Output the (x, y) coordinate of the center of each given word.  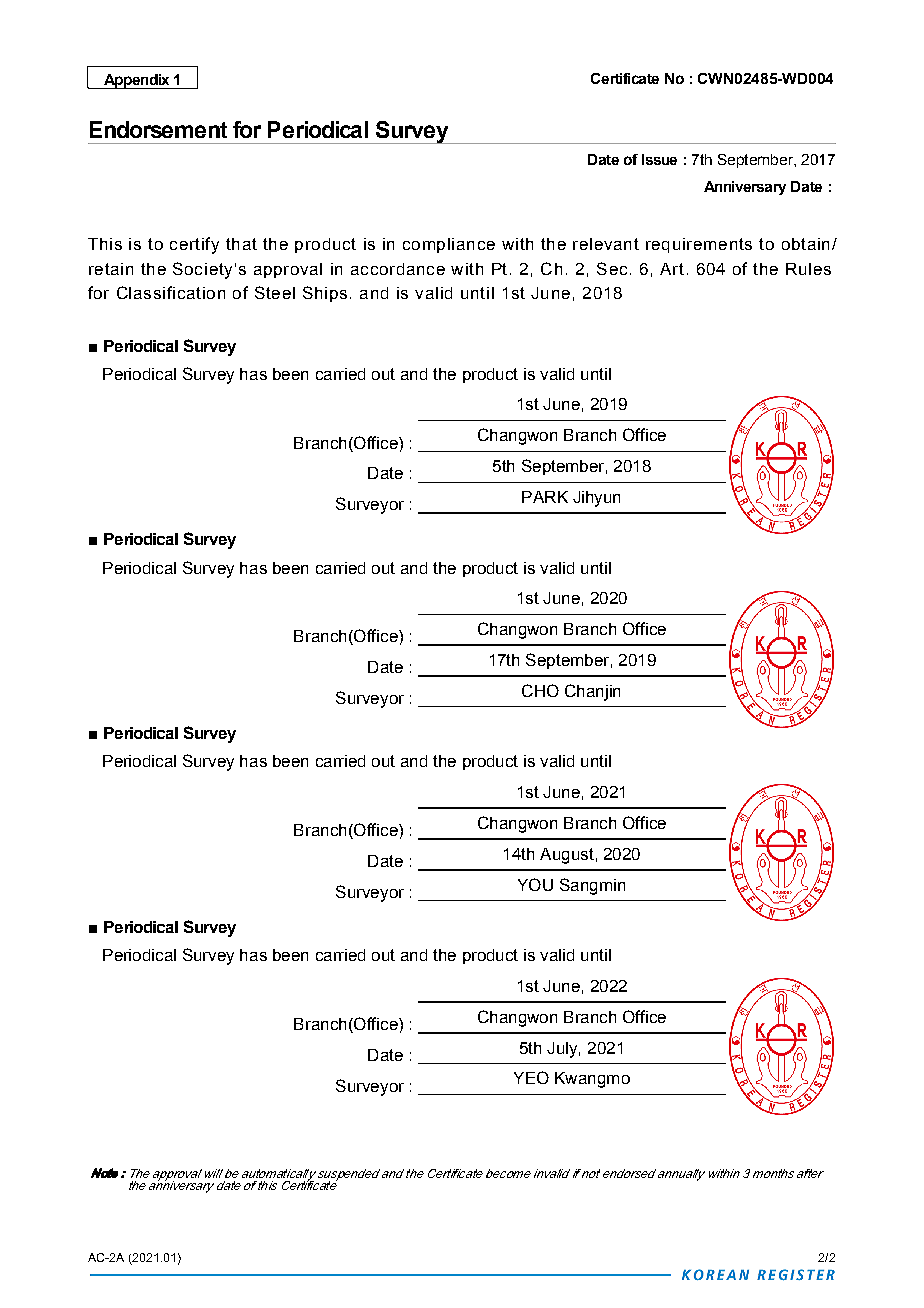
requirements (699, 245)
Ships (325, 294)
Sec (612, 268)
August (567, 856)
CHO (540, 690)
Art (672, 269)
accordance (398, 269)
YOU (535, 884)
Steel (275, 292)
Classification (171, 292)
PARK (545, 497)
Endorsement (158, 129)
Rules (808, 269)
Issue (659, 159)
